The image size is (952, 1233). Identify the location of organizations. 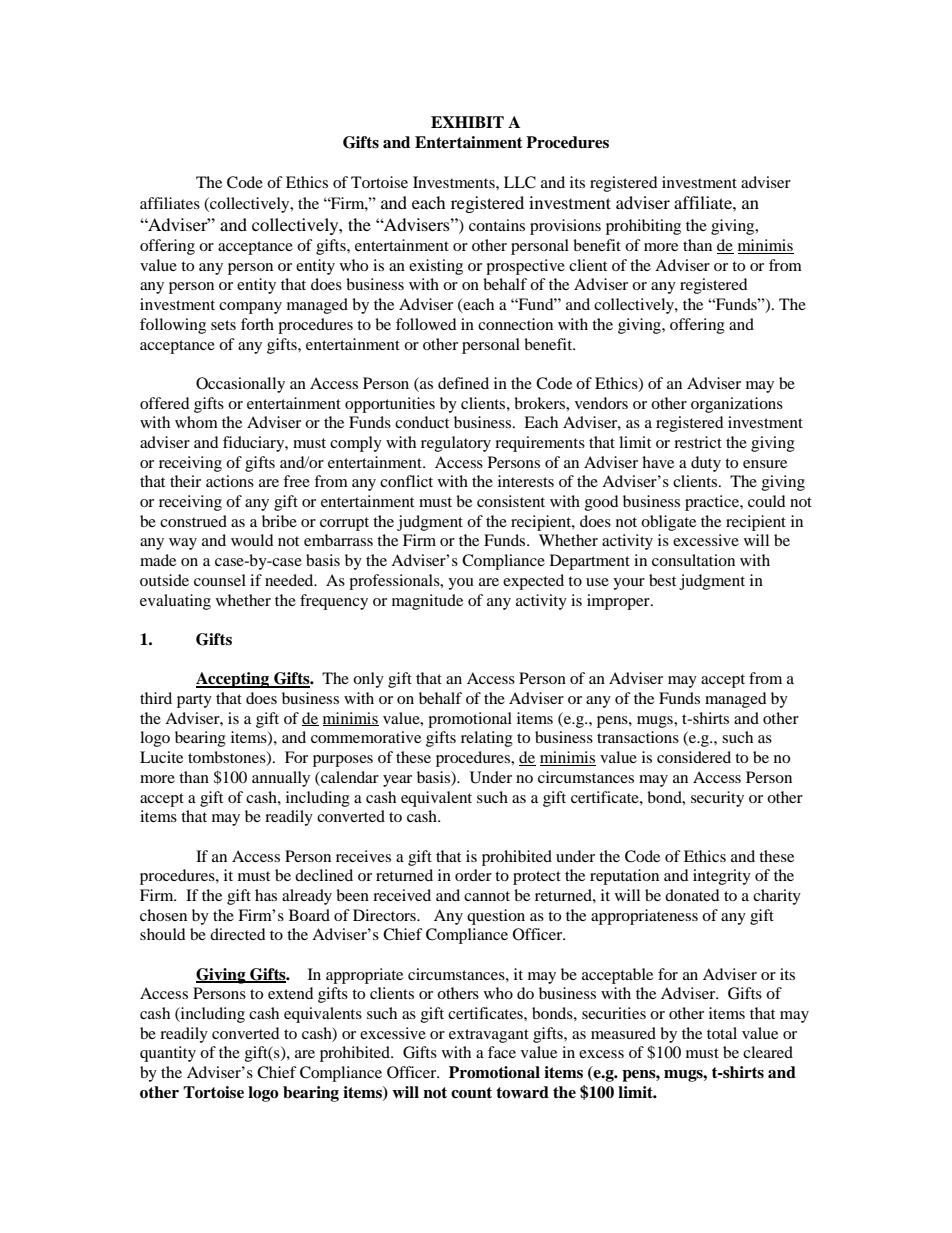
(737, 405).
